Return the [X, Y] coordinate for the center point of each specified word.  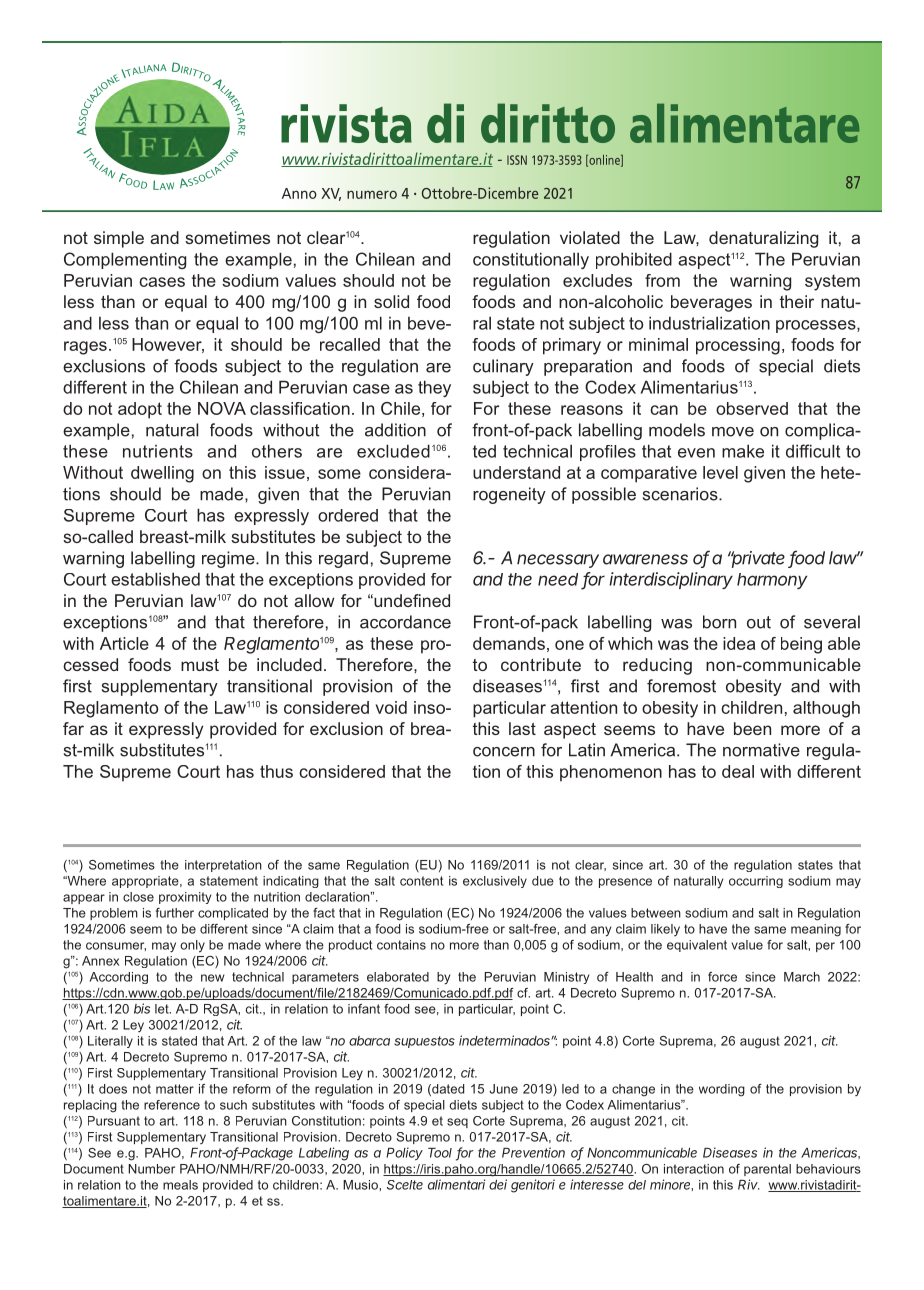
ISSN [517, 160]
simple [119, 239]
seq [457, 1123]
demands [509, 643]
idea [739, 643]
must [200, 665]
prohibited [634, 260]
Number [151, 1169]
